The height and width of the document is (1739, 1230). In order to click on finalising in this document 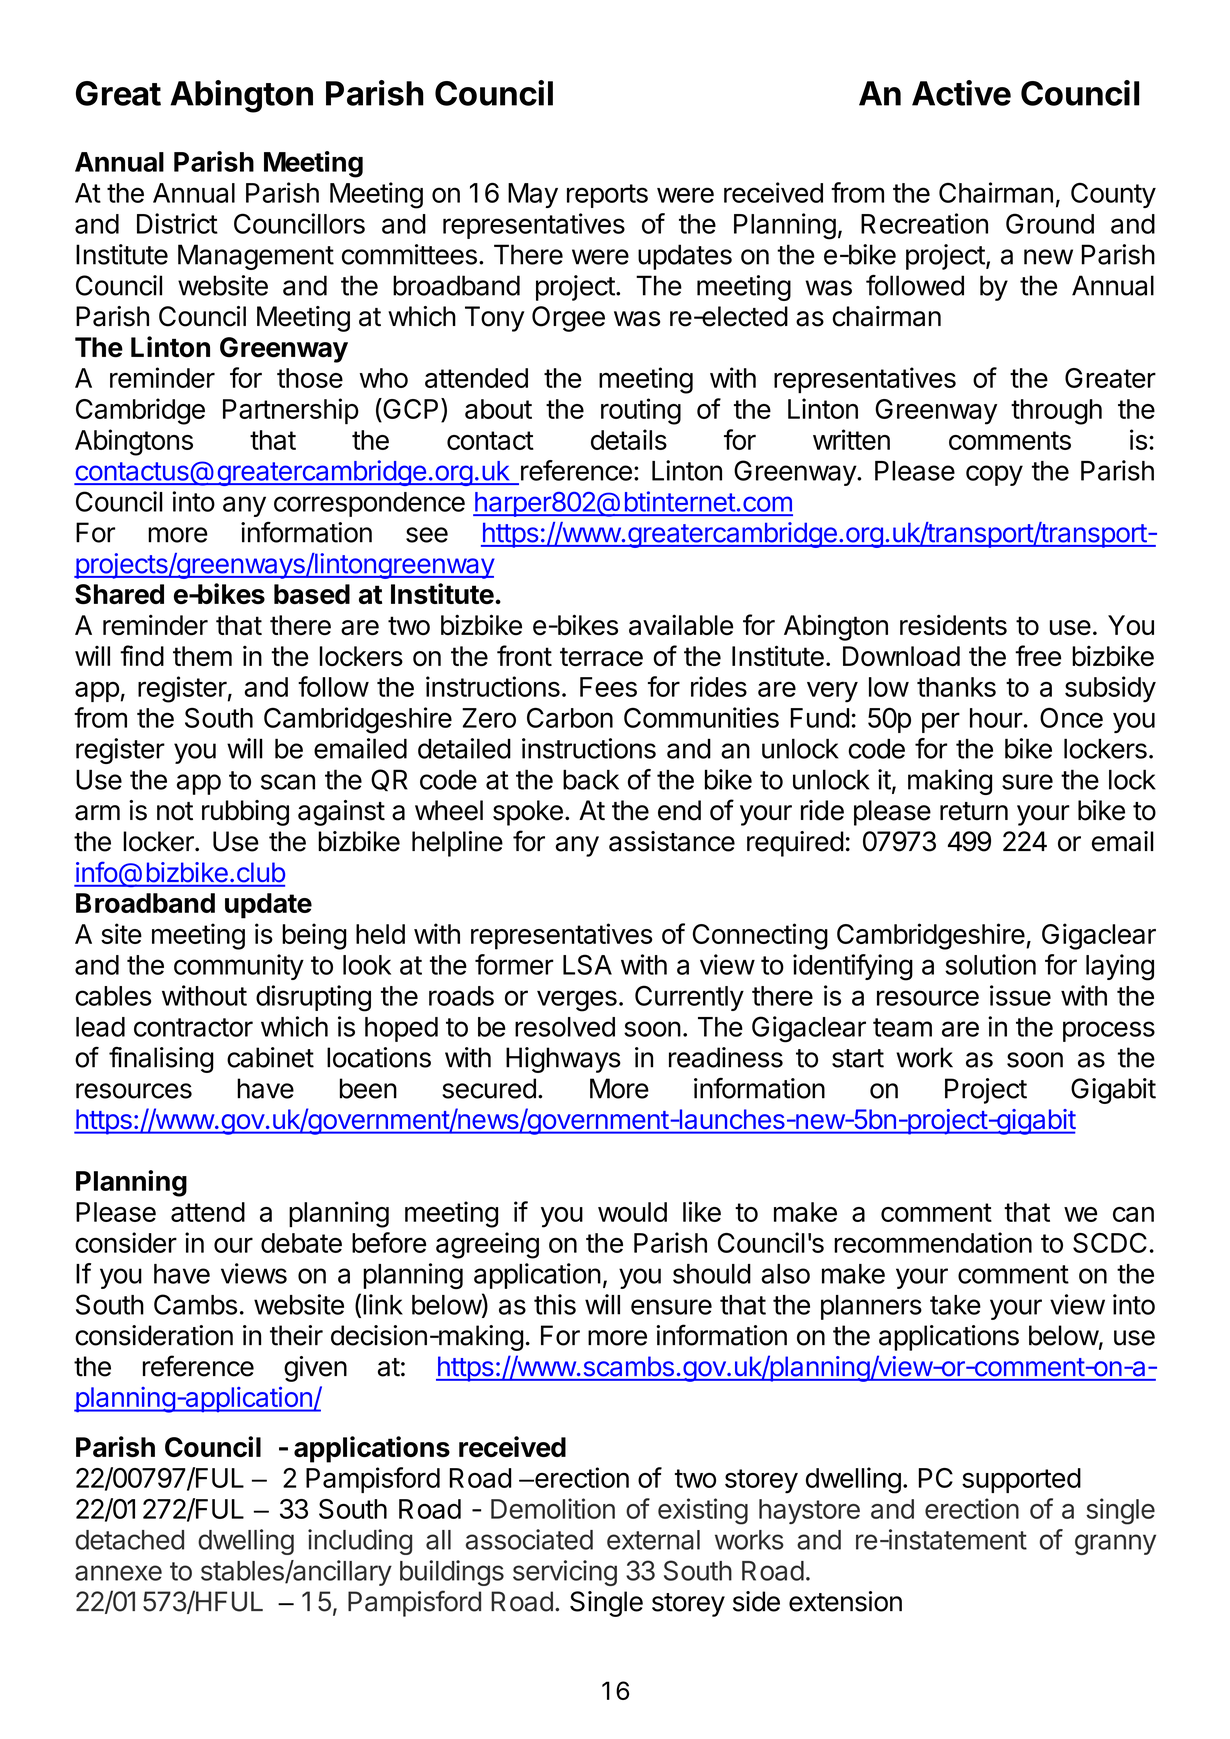, I will do `click(161, 1059)`.
